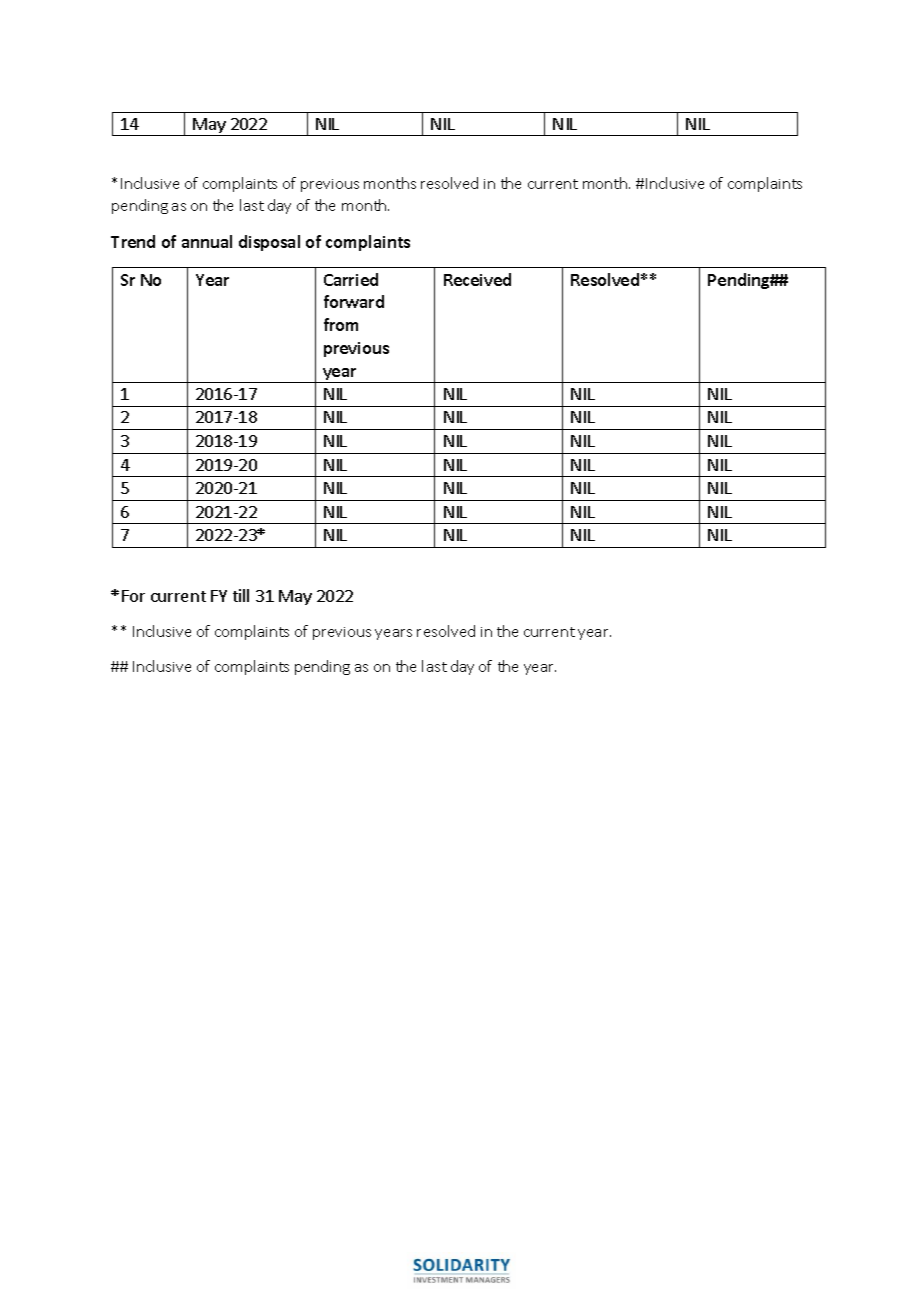  Describe the element at coordinates (351, 279) in the screenshot. I see `Carried` at that location.
